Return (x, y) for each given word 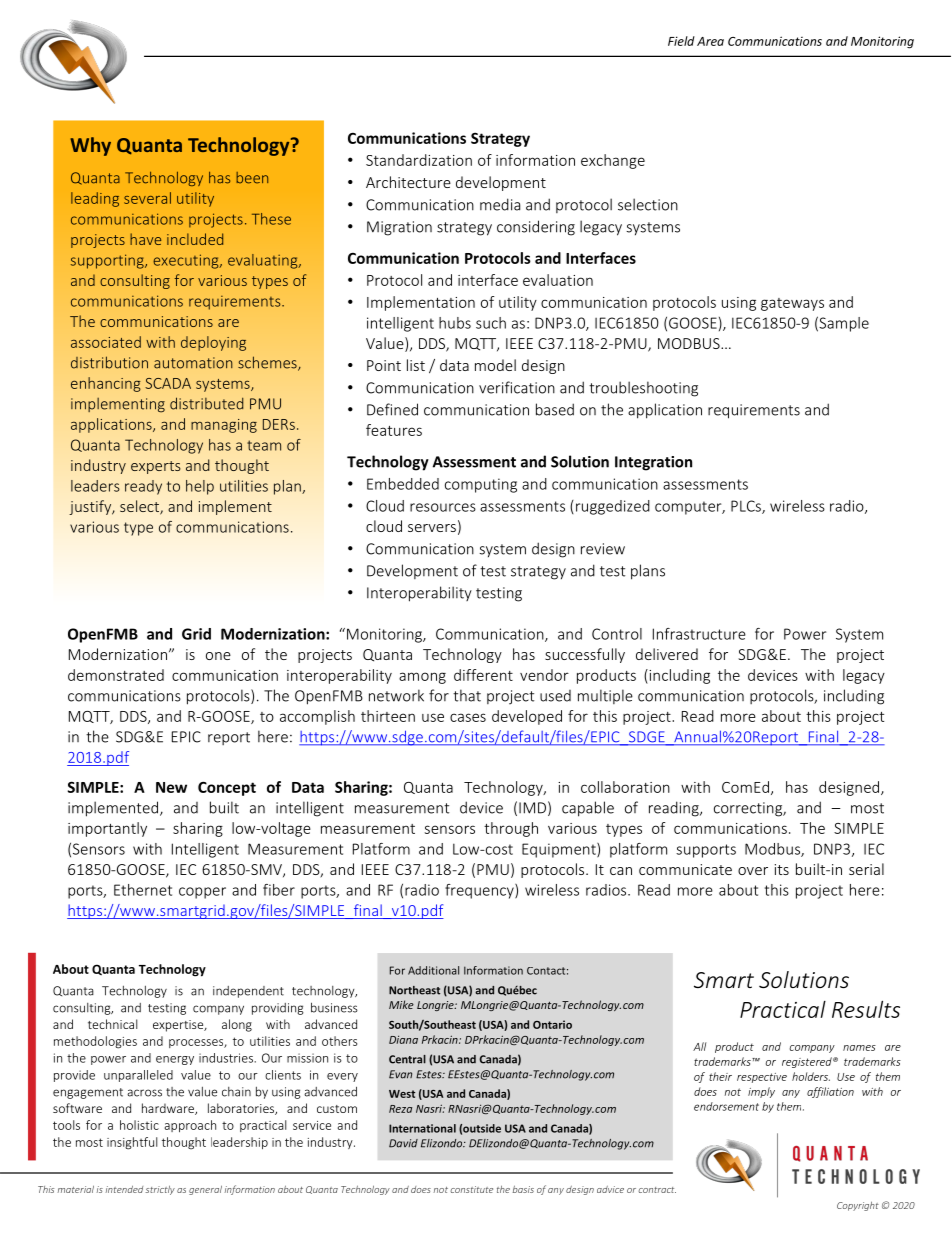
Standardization (419, 160)
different (483, 675)
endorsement (726, 1106)
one (218, 656)
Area (710, 41)
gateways (792, 304)
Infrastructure (699, 634)
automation (193, 363)
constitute (471, 1189)
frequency (480, 891)
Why (90, 146)
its (782, 869)
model (495, 365)
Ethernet (143, 890)
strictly (160, 1190)
